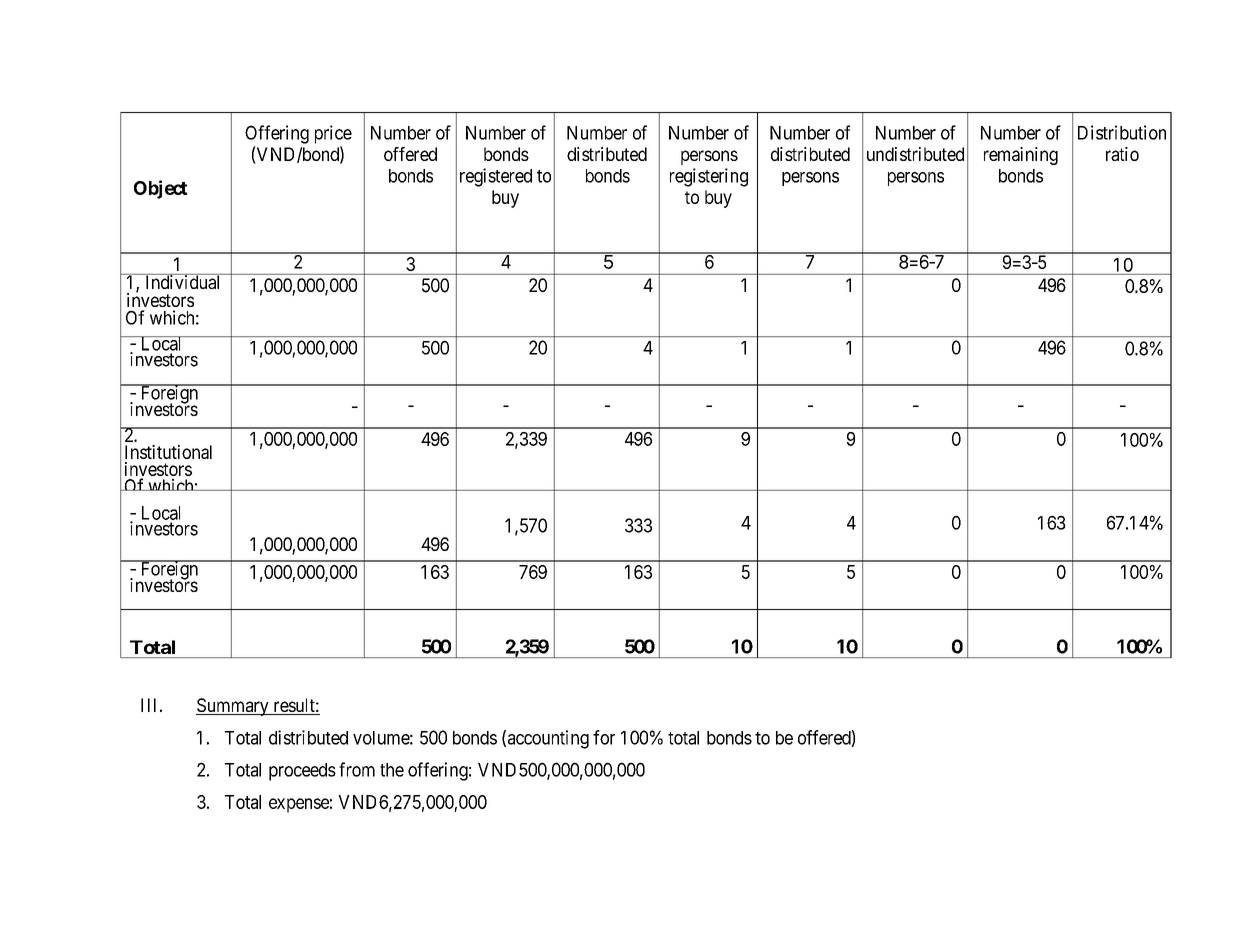 Image resolution: width=1233 pixels, height=952 pixels. Describe the element at coordinates (392, 770) in the image. I see `the` at that location.
